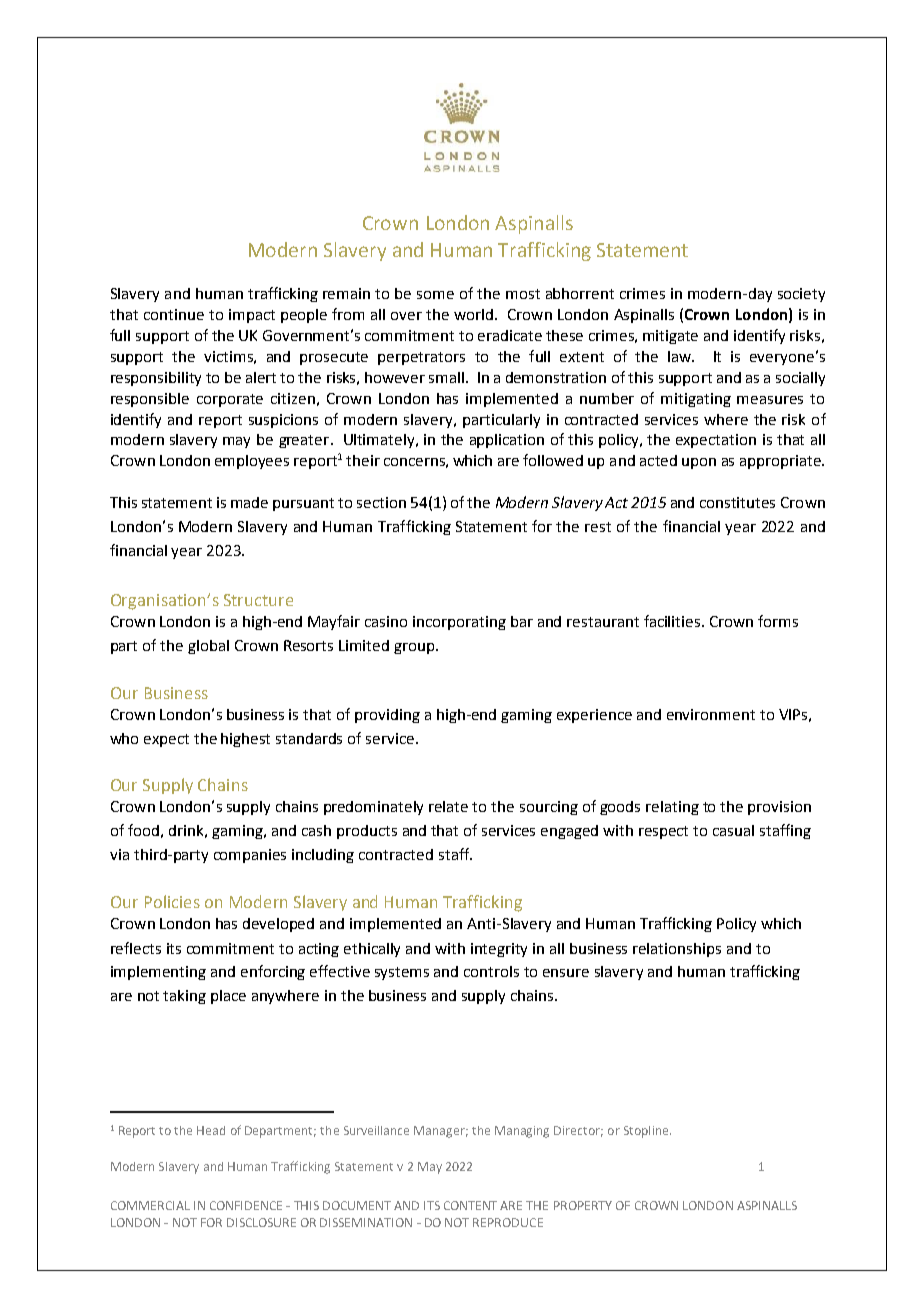  Describe the element at coordinates (381, 502) in the page. I see `section` at that location.
